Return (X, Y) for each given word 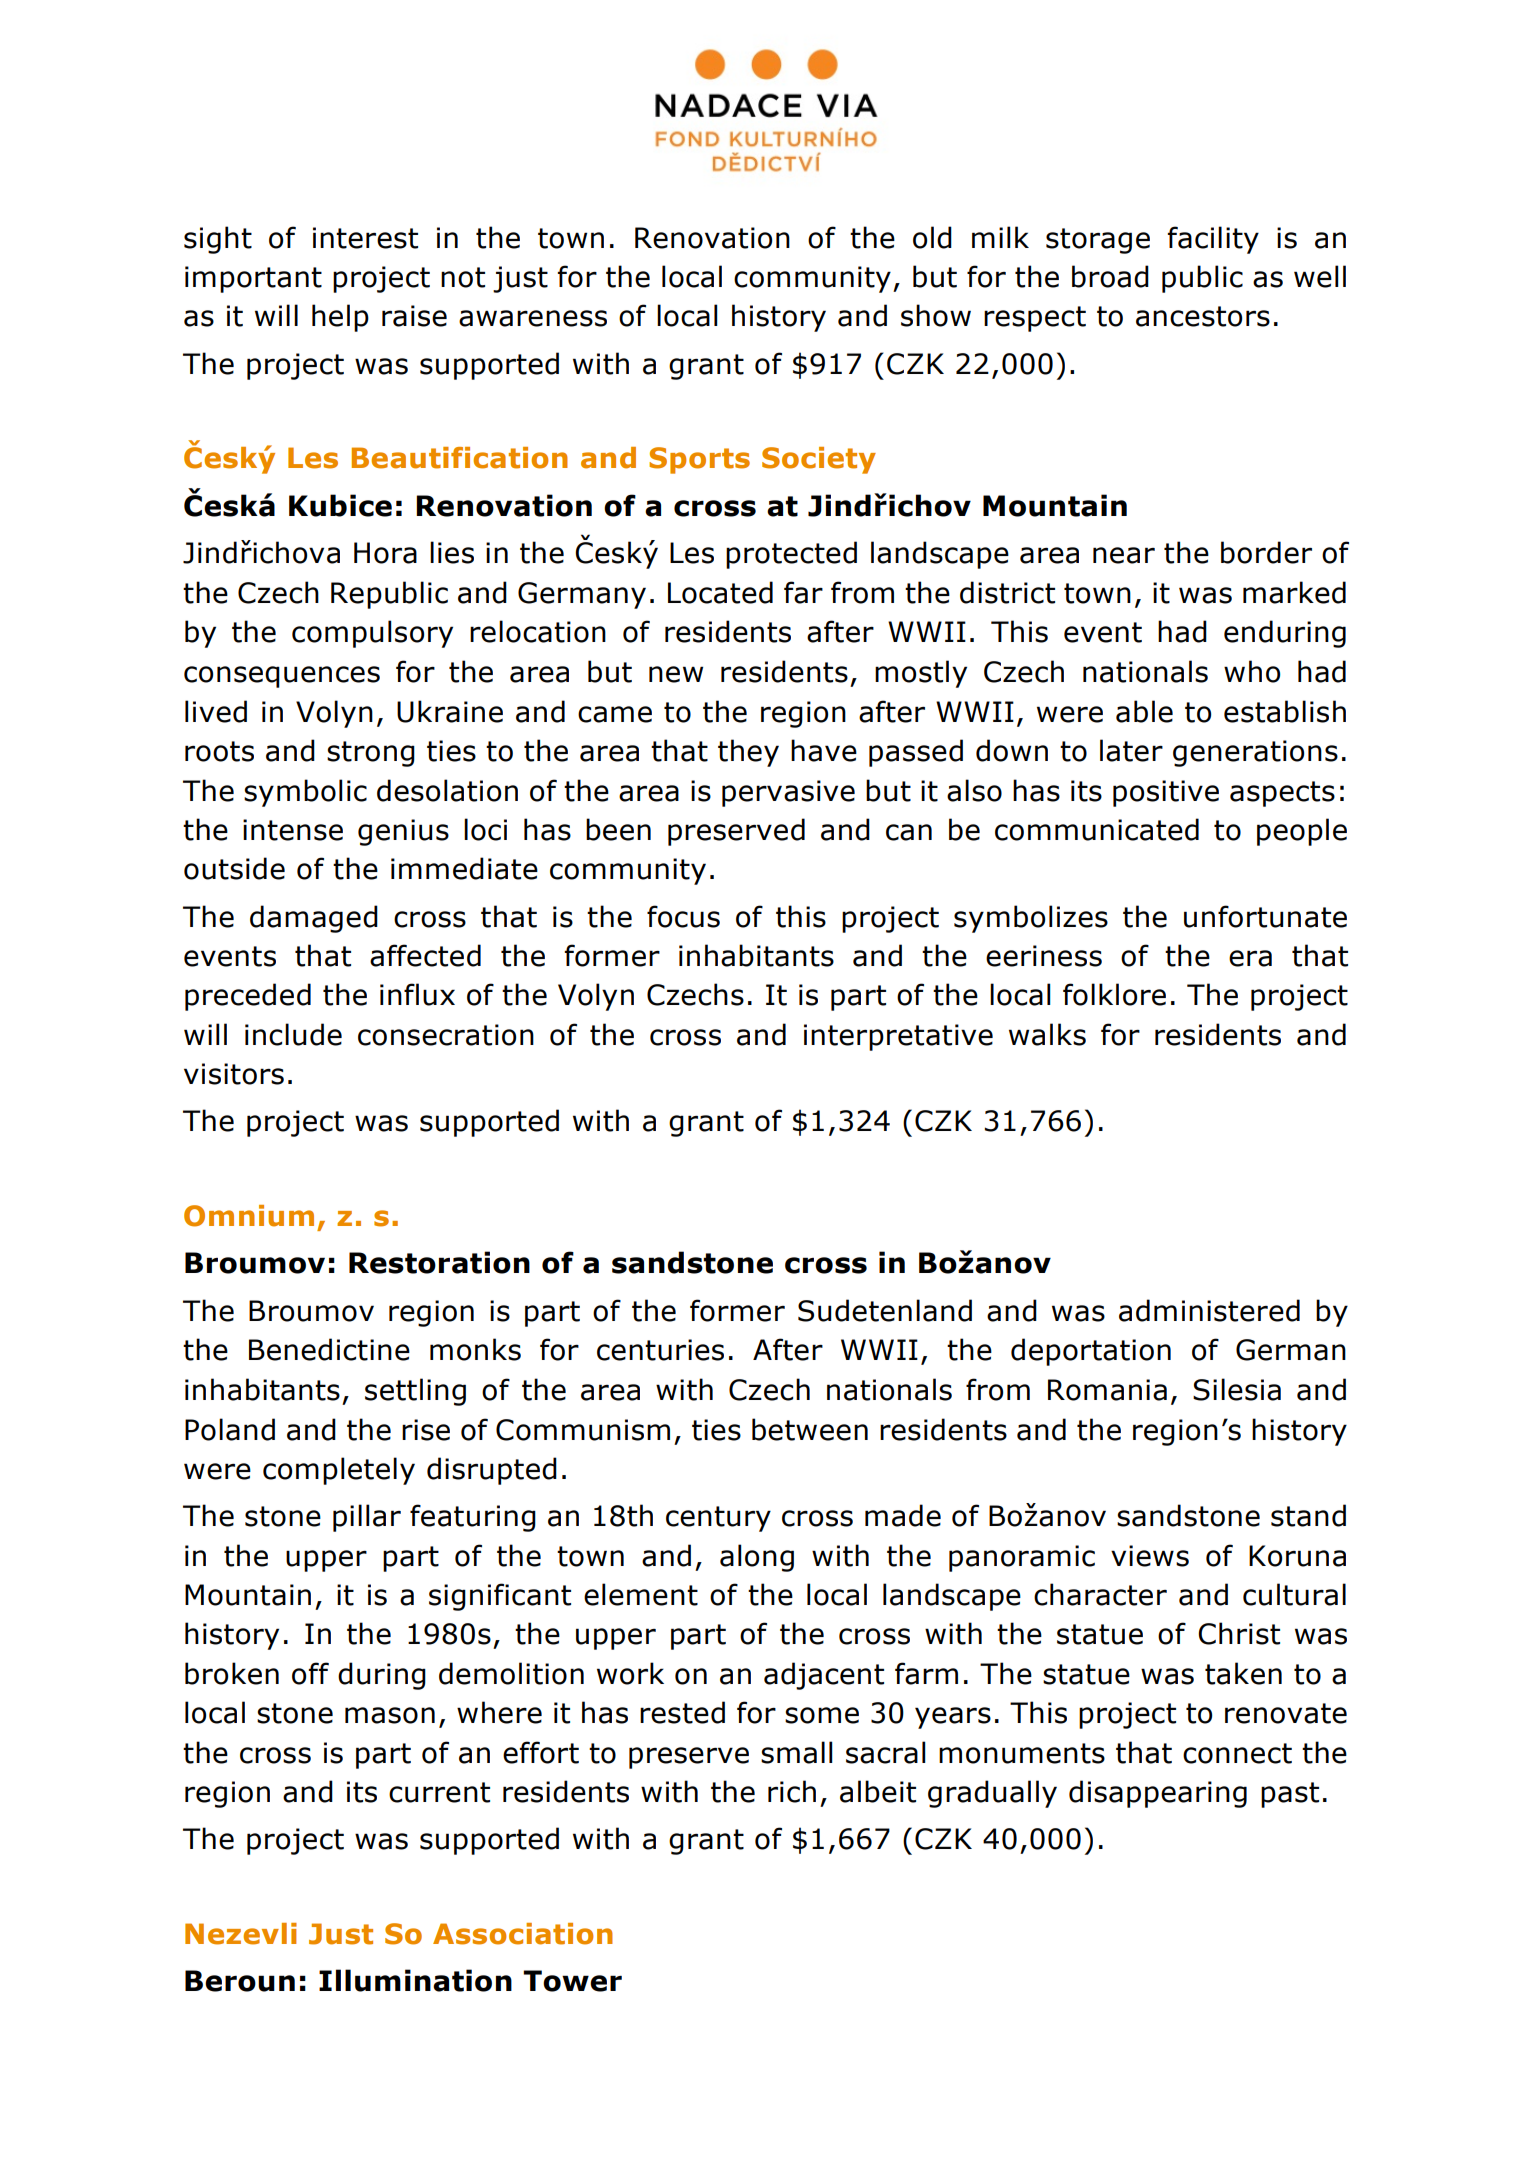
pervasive (788, 793)
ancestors (1203, 316)
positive (1166, 793)
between (810, 1429)
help (340, 318)
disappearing (1158, 1794)
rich (792, 1791)
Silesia (1237, 1389)
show (936, 315)
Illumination (415, 1980)
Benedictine (329, 1349)
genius (403, 832)
